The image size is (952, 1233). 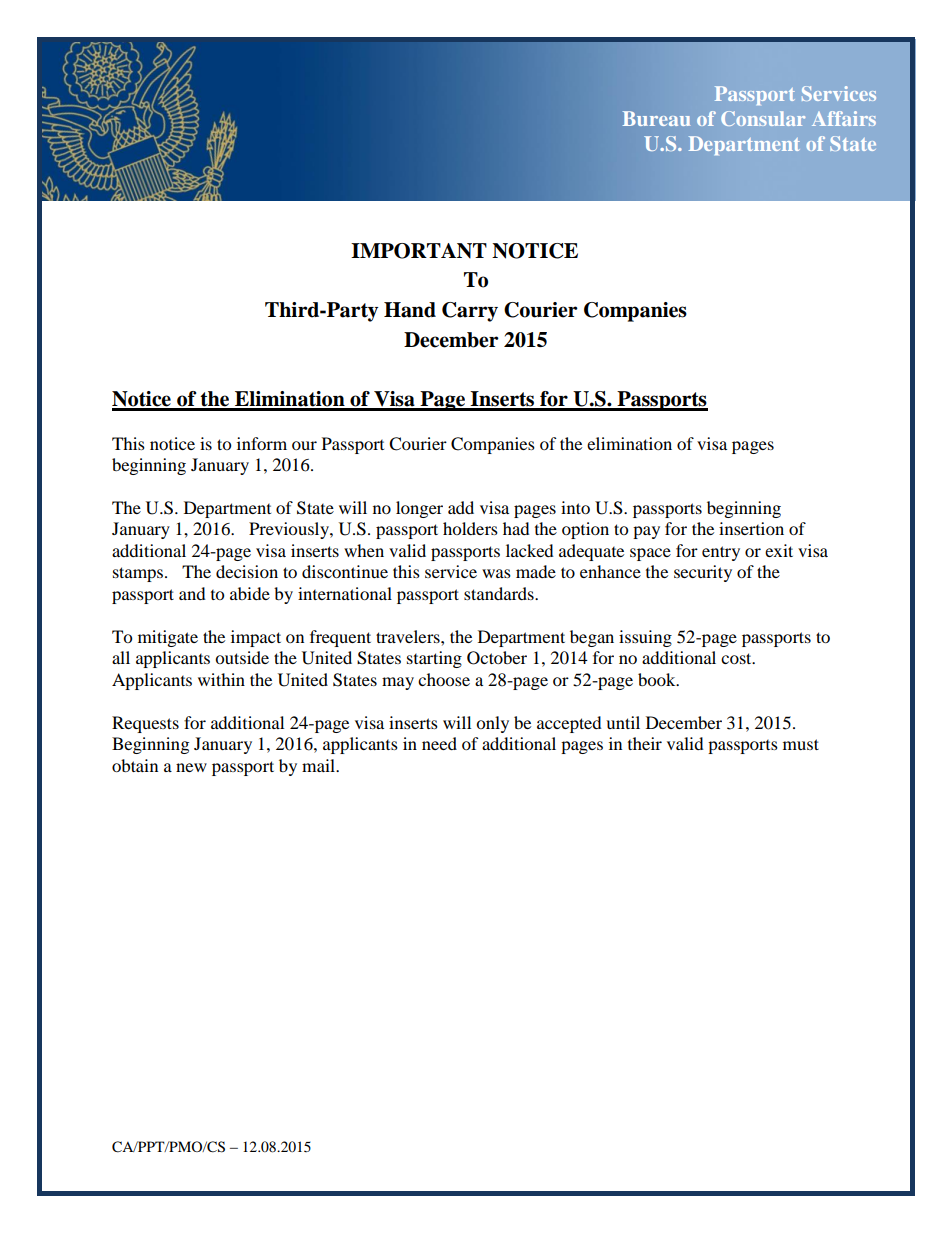 I want to click on insertion, so click(x=751, y=528).
